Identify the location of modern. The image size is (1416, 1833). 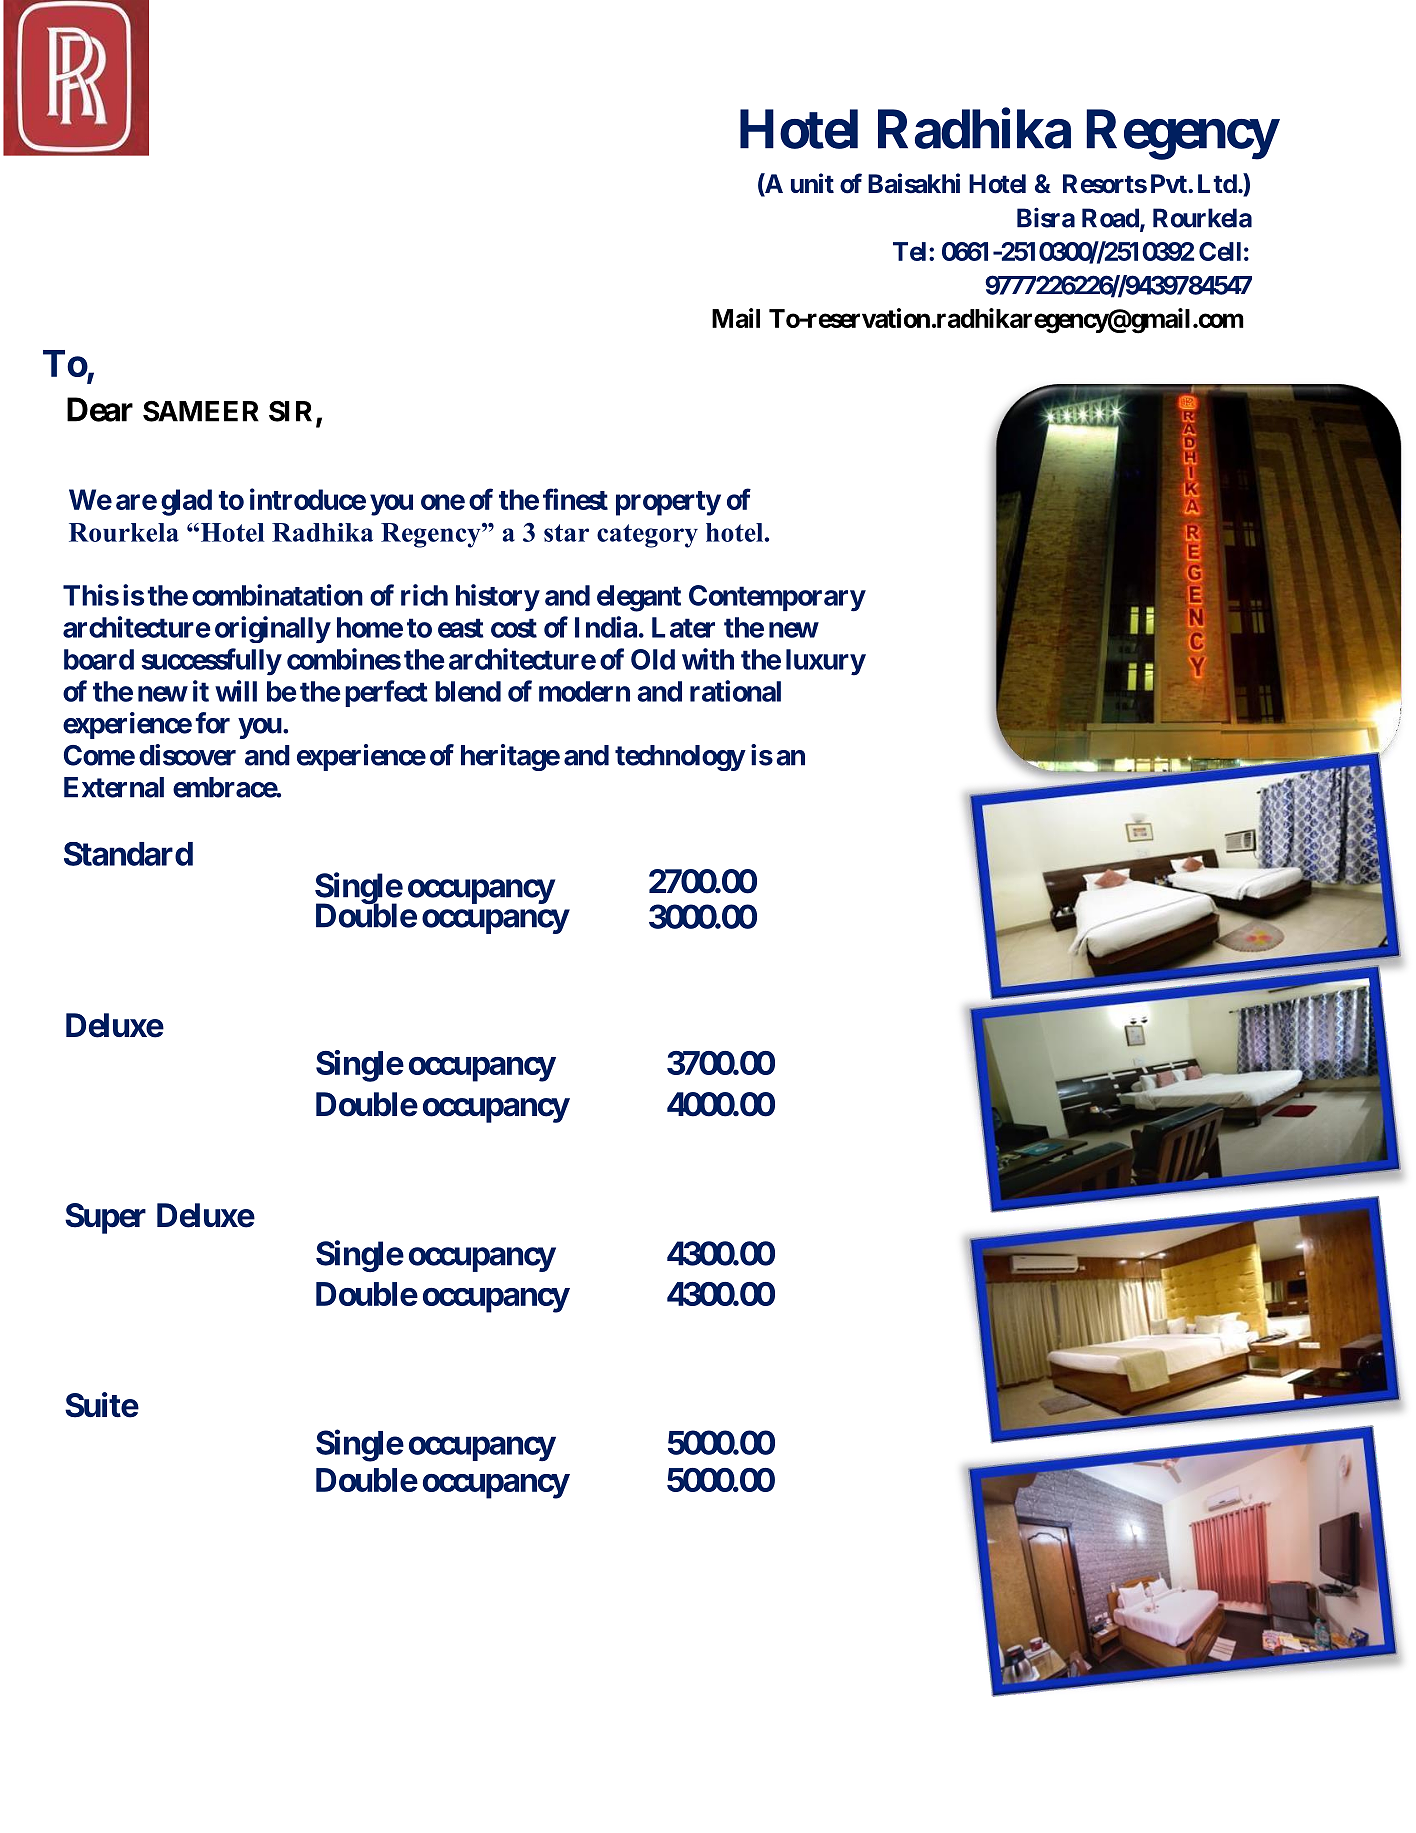
(584, 691).
